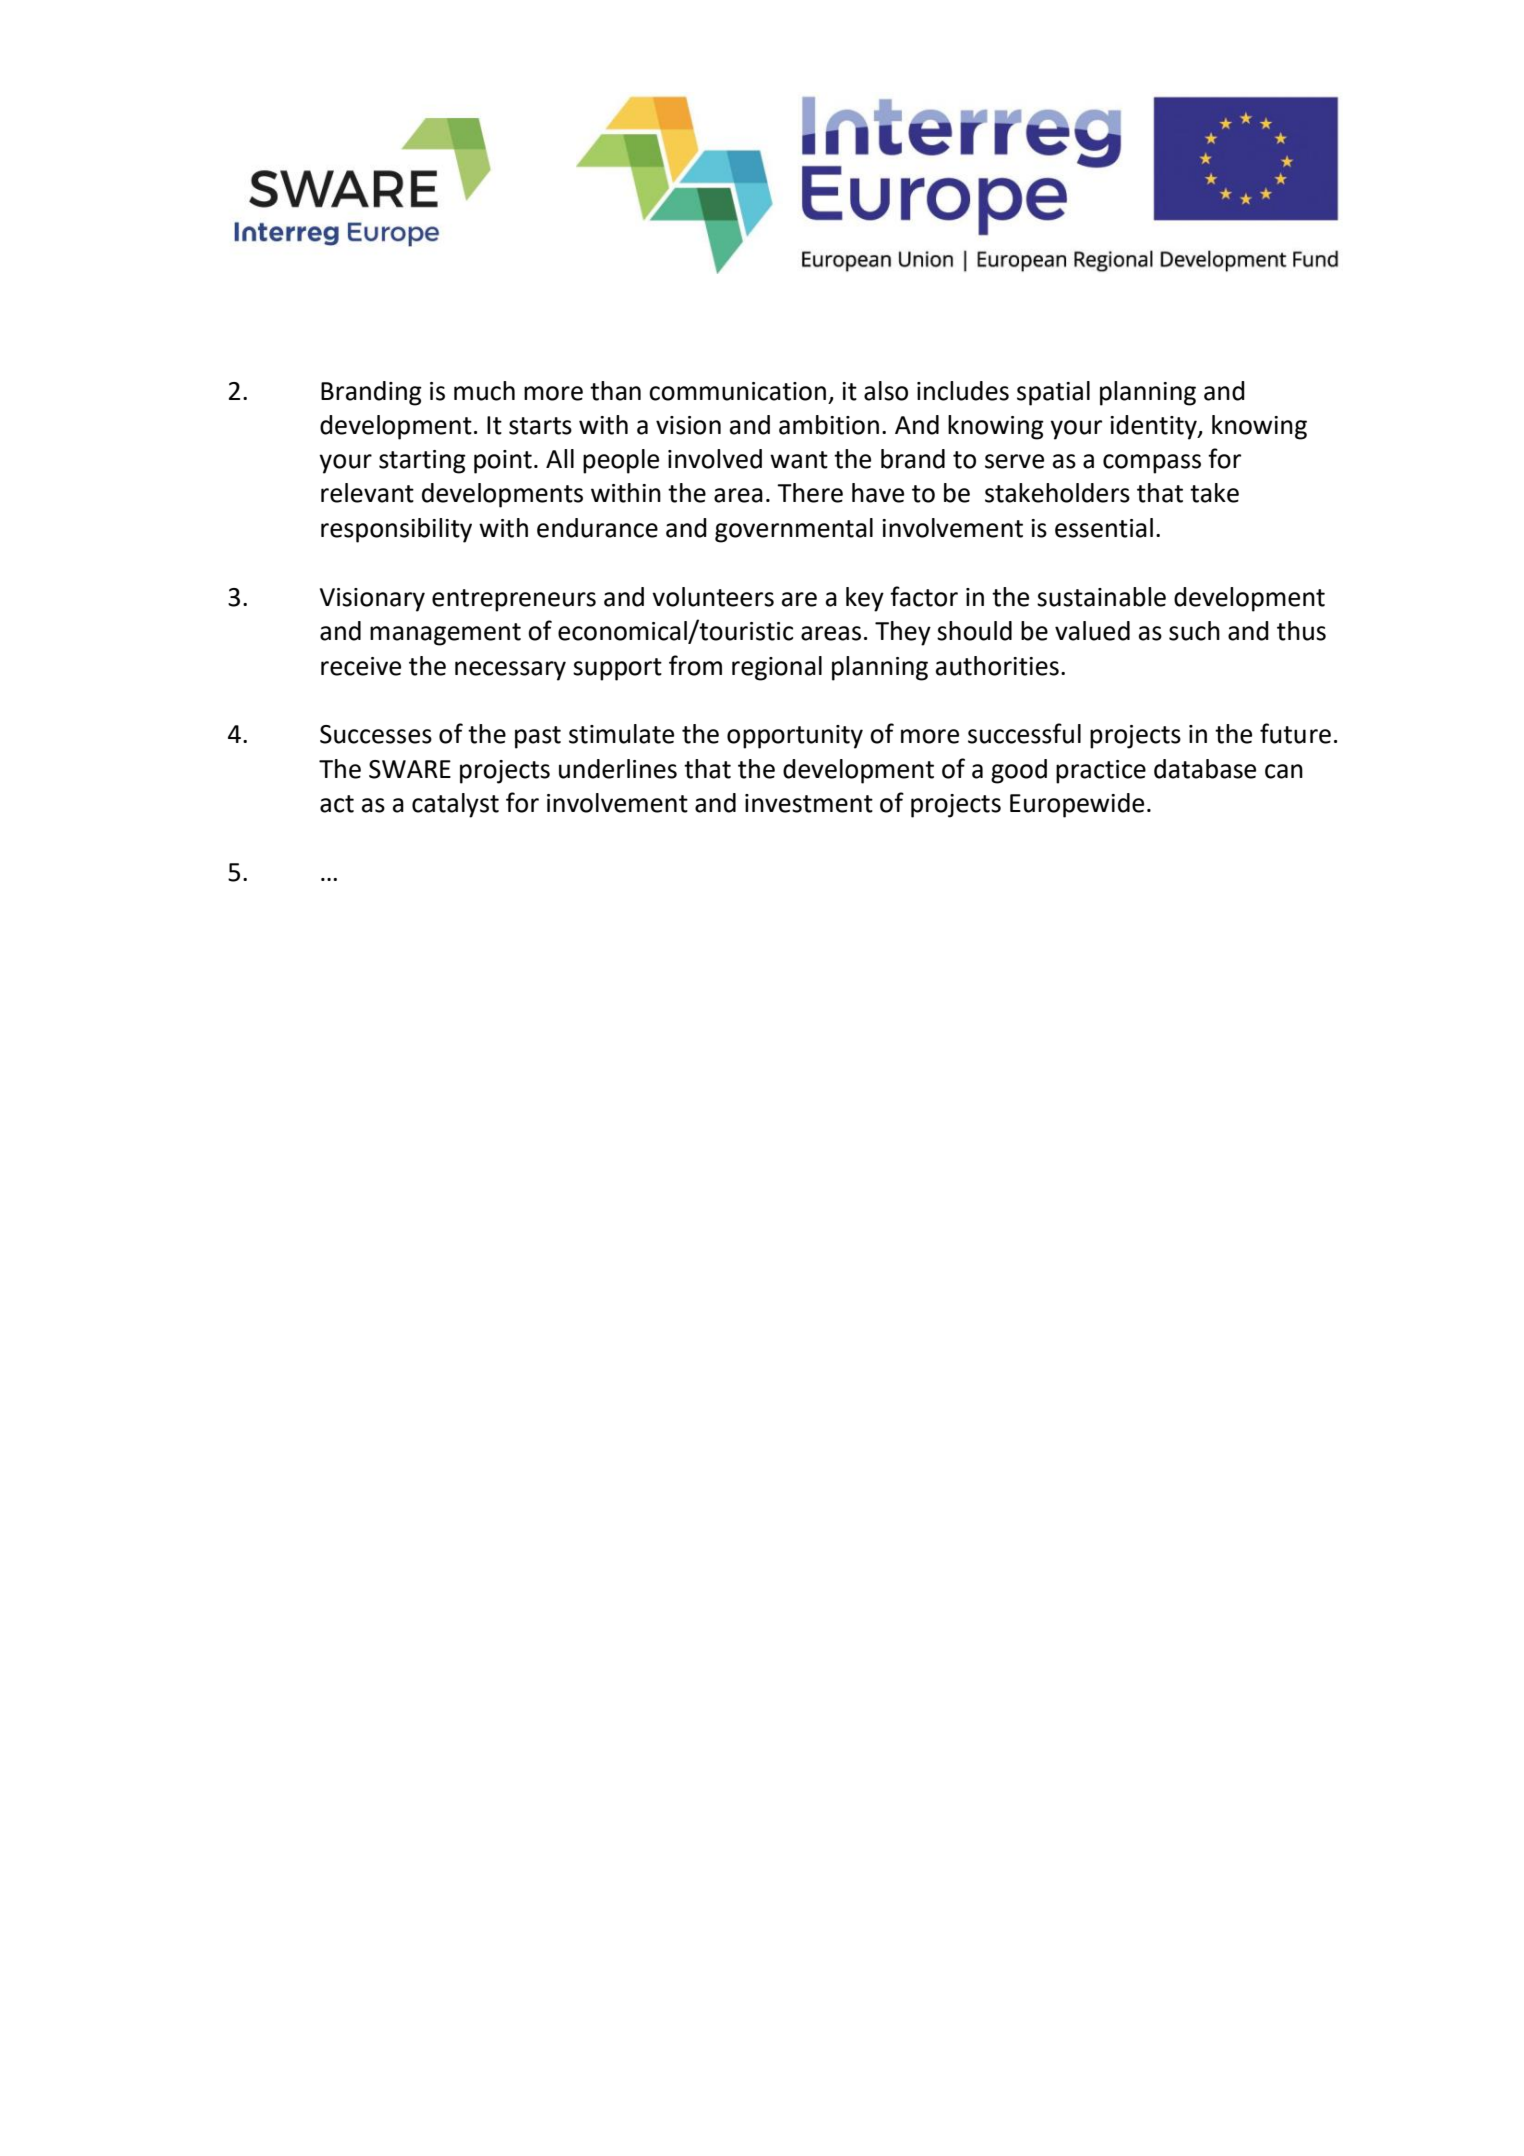  What do you see at coordinates (1101, 597) in the page?
I see `sustainable` at bounding box center [1101, 597].
